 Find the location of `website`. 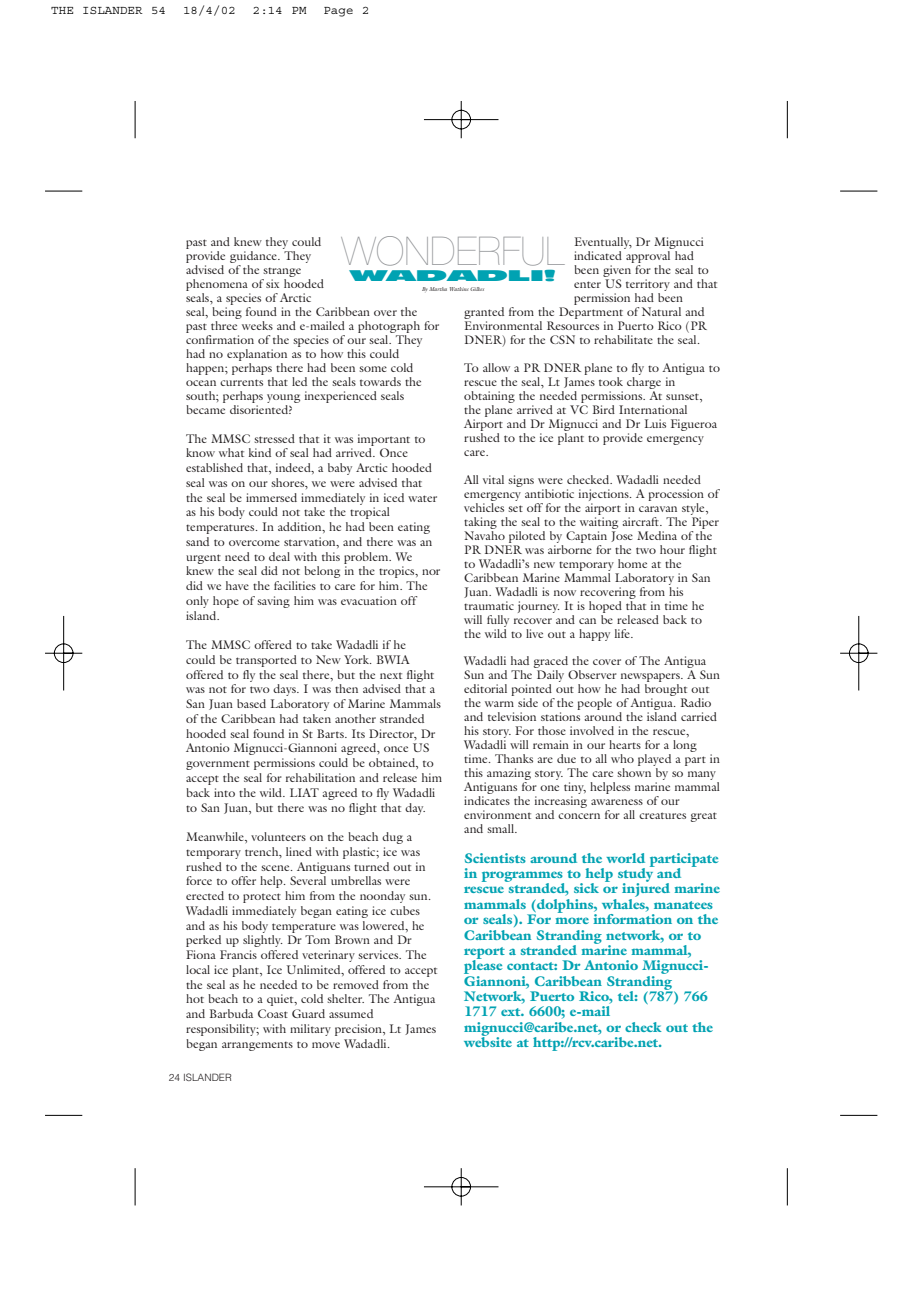

website is located at coordinates (488, 1041).
